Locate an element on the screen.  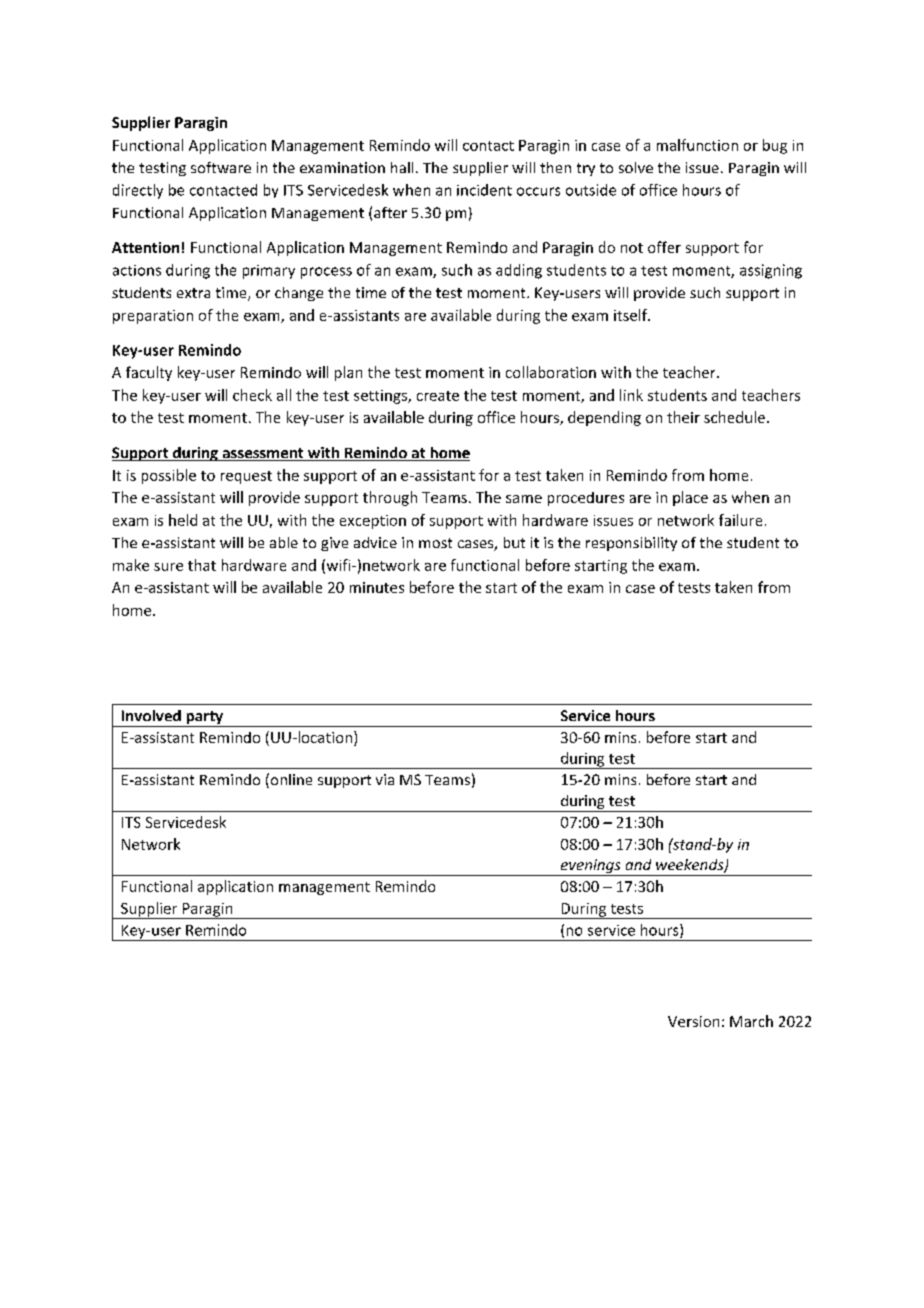
evenings is located at coordinates (590, 867).
